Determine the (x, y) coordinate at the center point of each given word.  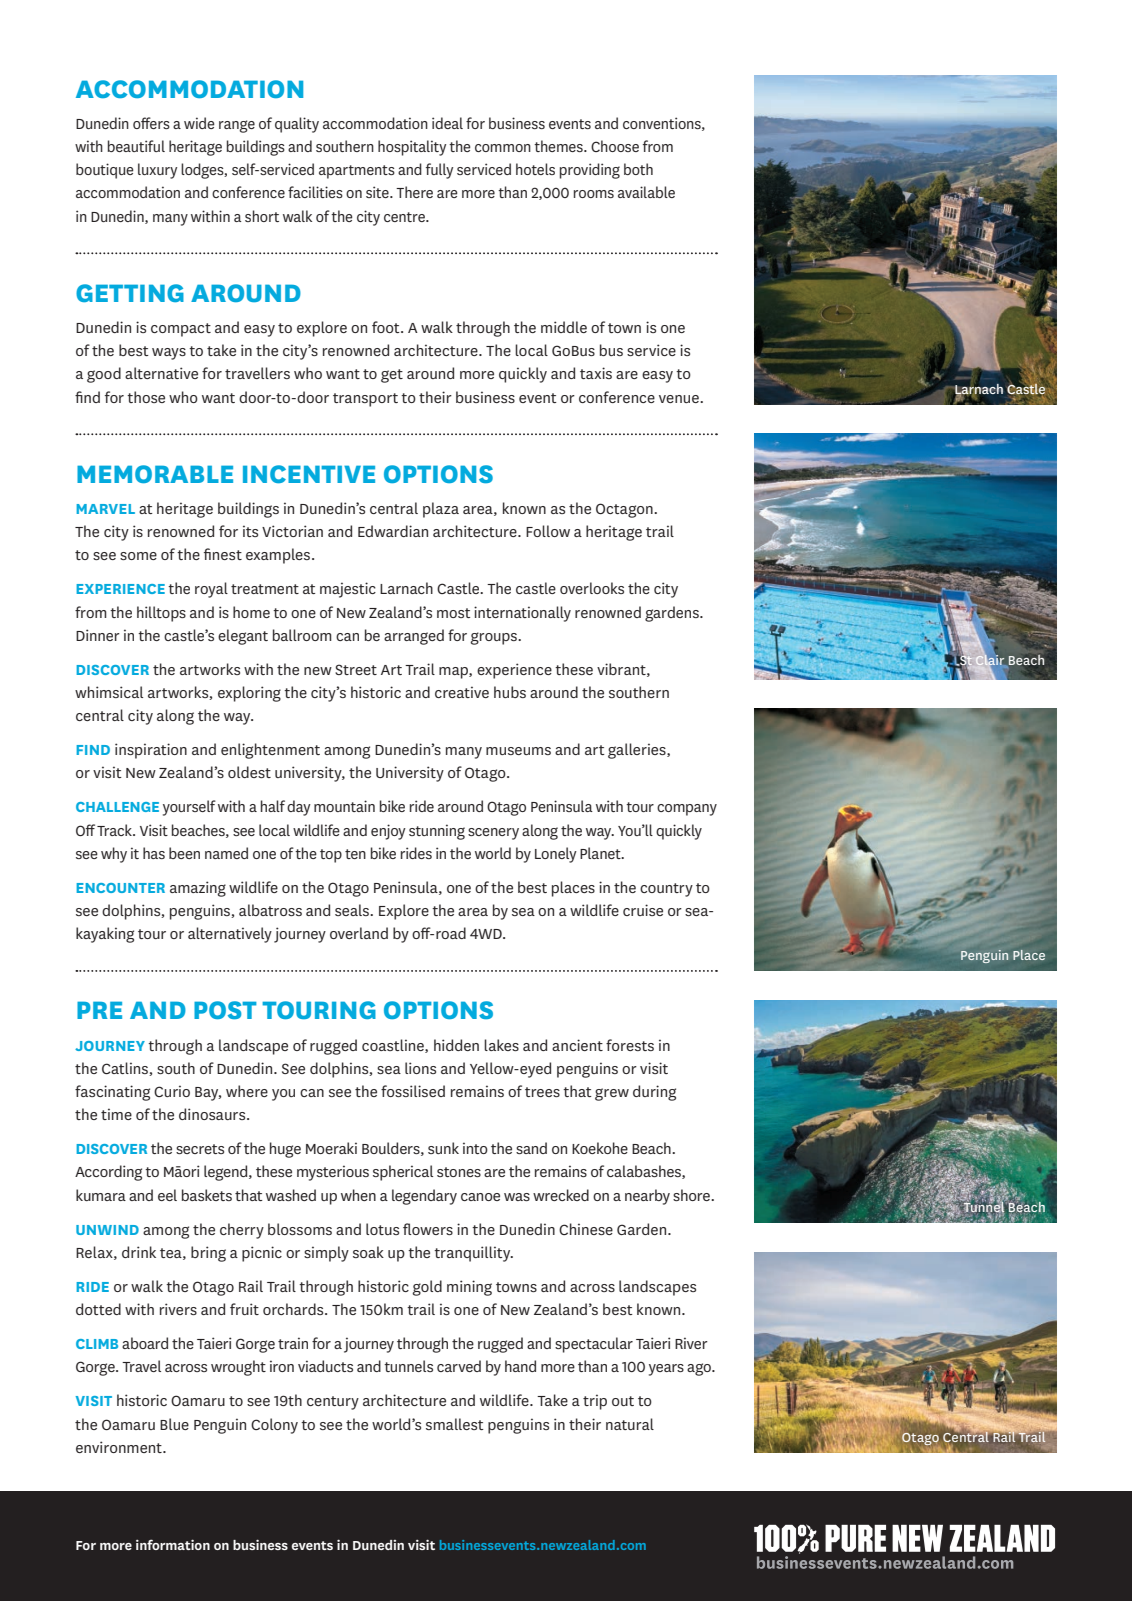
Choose (615, 146)
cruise (643, 910)
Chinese (586, 1229)
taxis (596, 373)
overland (359, 933)
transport (365, 400)
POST (225, 1010)
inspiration (151, 751)
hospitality (412, 148)
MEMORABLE (155, 474)
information (173, 1544)
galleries (638, 751)
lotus (382, 1229)
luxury (157, 171)
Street (356, 669)
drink (139, 1252)
